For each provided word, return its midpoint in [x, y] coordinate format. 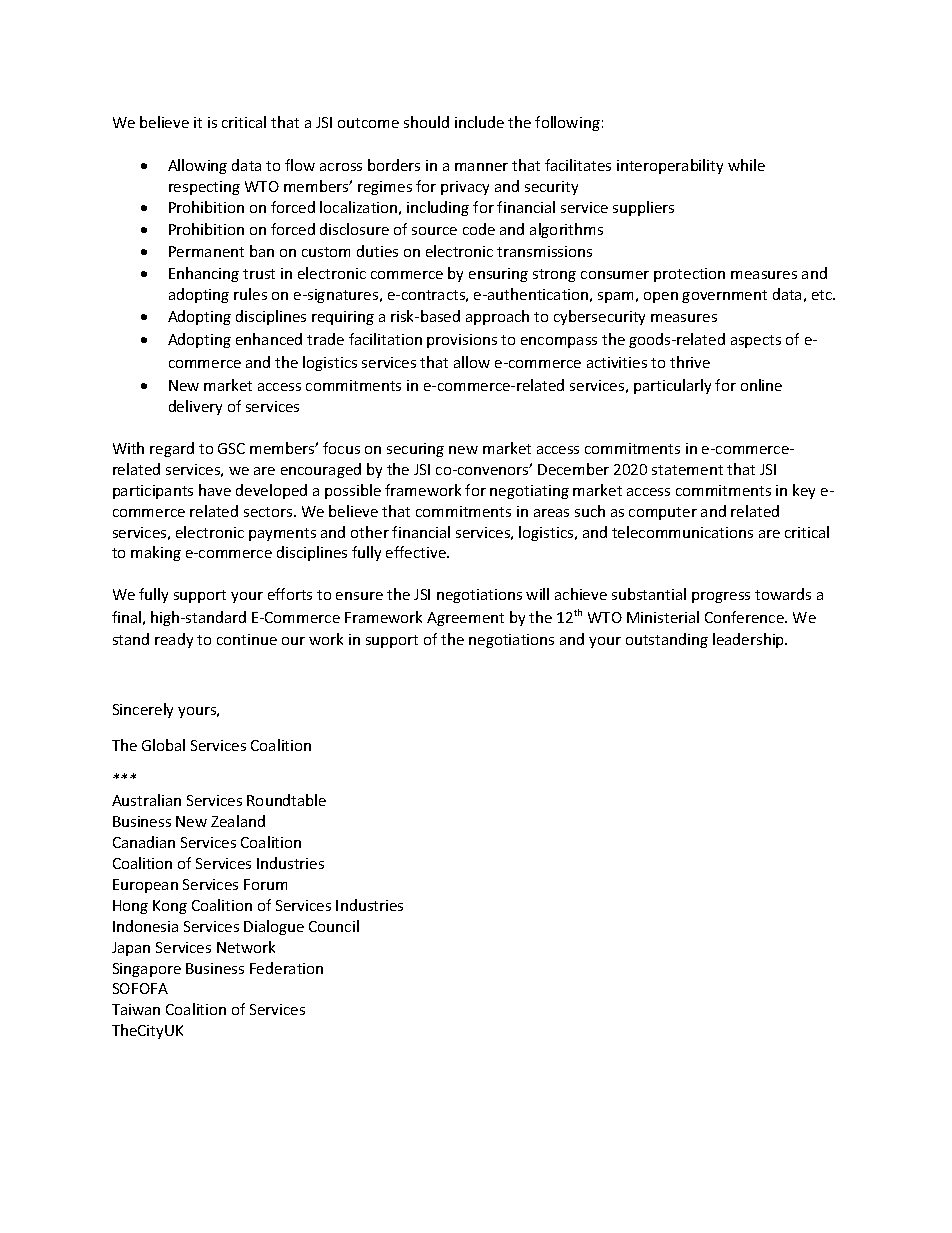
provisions [462, 341]
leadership [750, 640]
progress [721, 597]
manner [481, 167]
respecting [204, 188]
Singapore [147, 970]
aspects [756, 341]
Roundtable [286, 800]
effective [417, 552]
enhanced [269, 339]
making [156, 553]
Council [334, 926]
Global [163, 745]
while [746, 165]
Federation [286, 968]
